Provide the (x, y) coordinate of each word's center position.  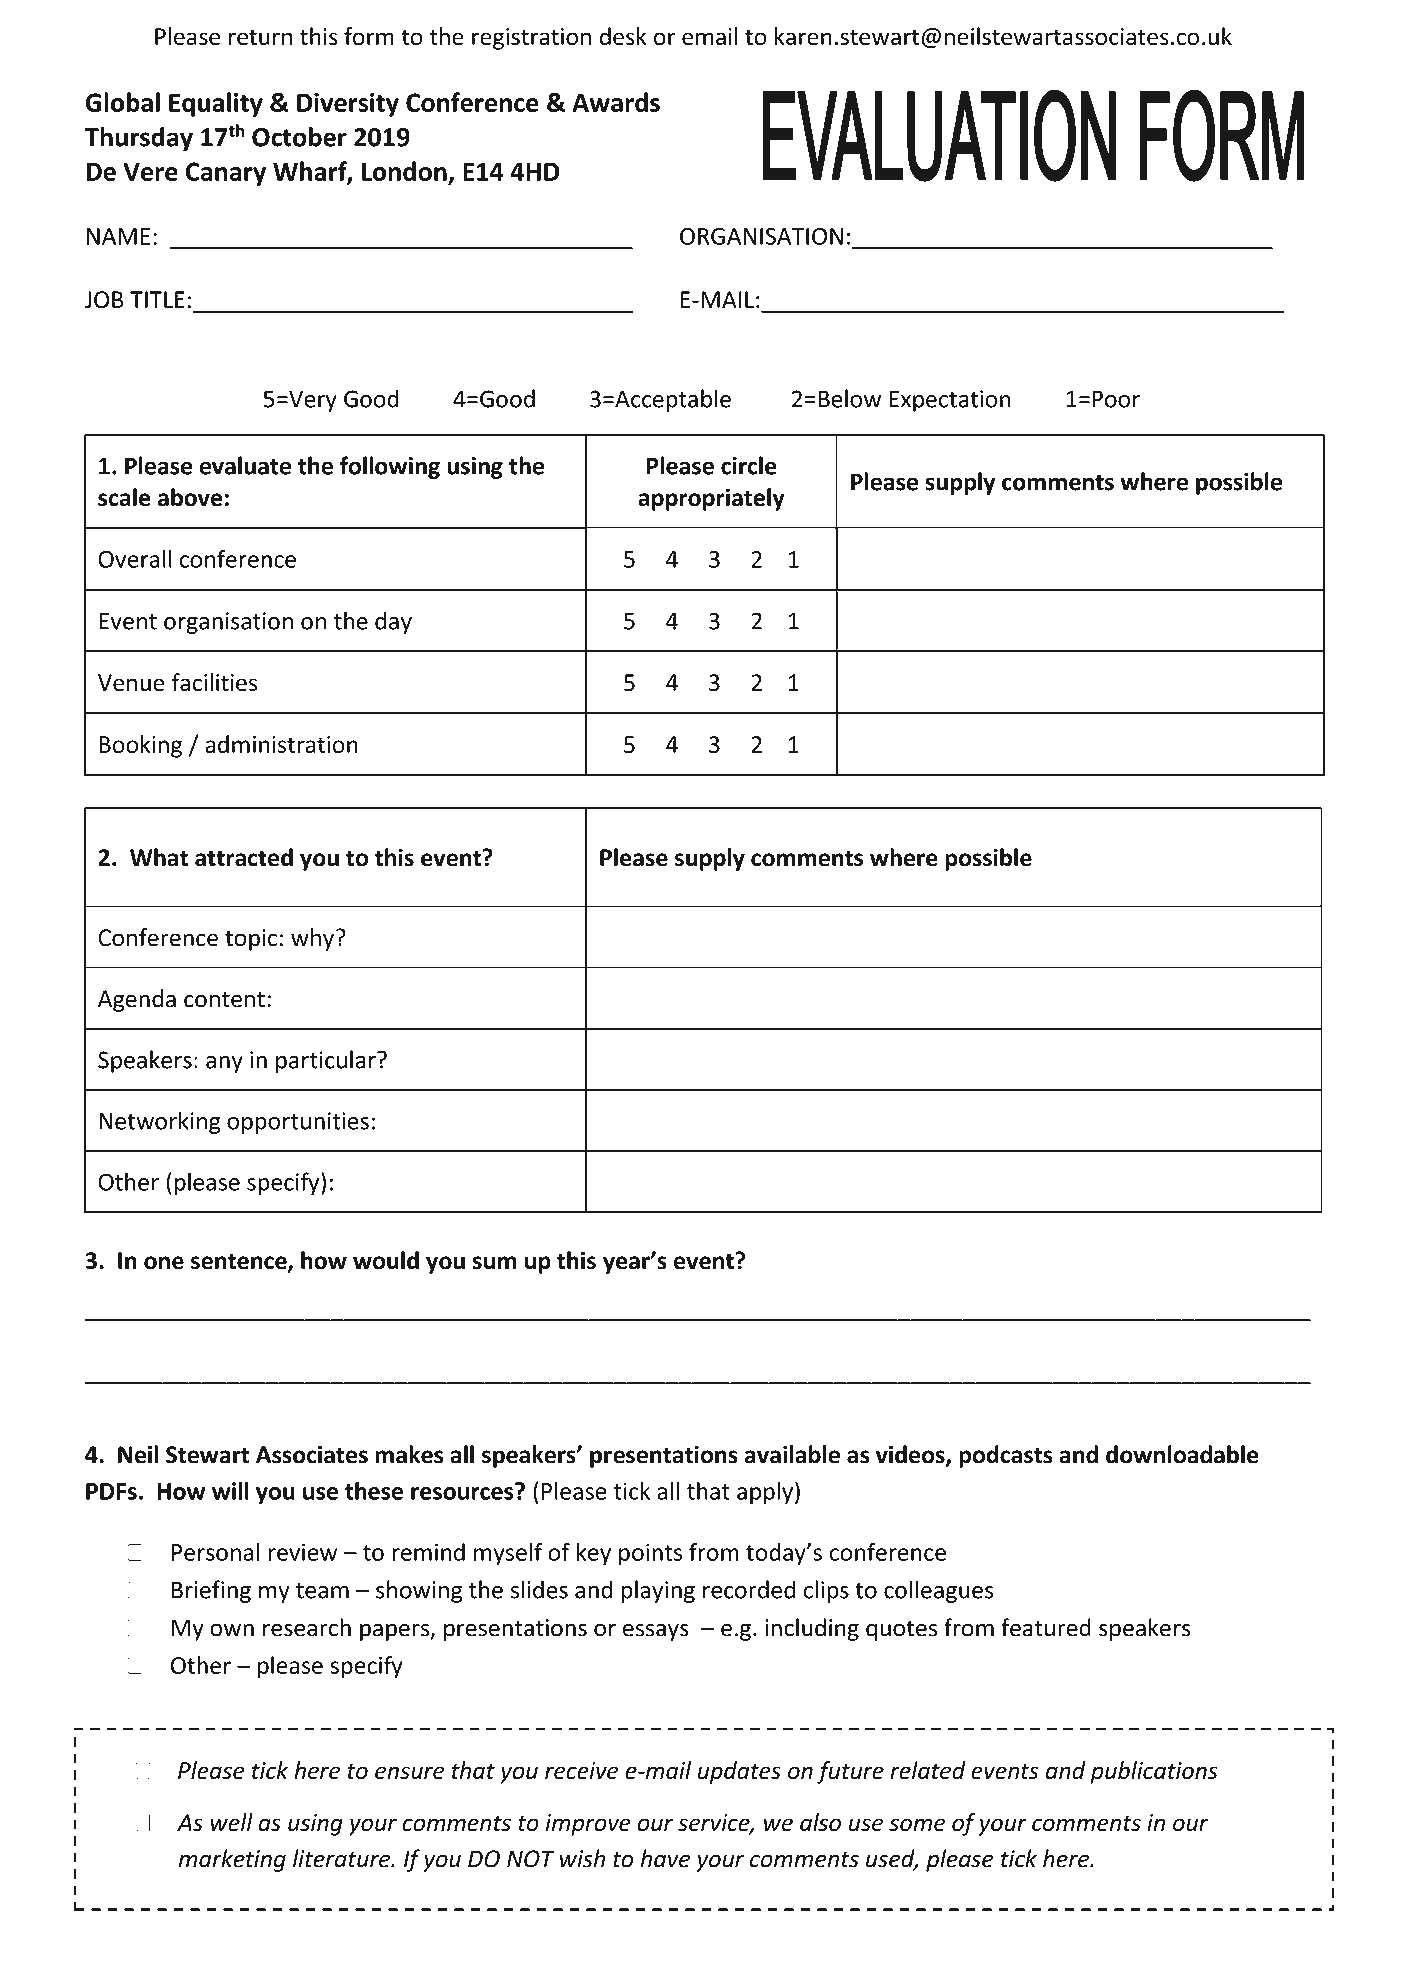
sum (494, 1263)
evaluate (245, 465)
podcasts (1006, 1456)
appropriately (711, 499)
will (230, 1491)
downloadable (1182, 1454)
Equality (216, 104)
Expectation (950, 401)
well (231, 1822)
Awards (616, 102)
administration (281, 744)
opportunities (298, 1123)
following (390, 467)
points (650, 1554)
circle (749, 465)
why (312, 939)
